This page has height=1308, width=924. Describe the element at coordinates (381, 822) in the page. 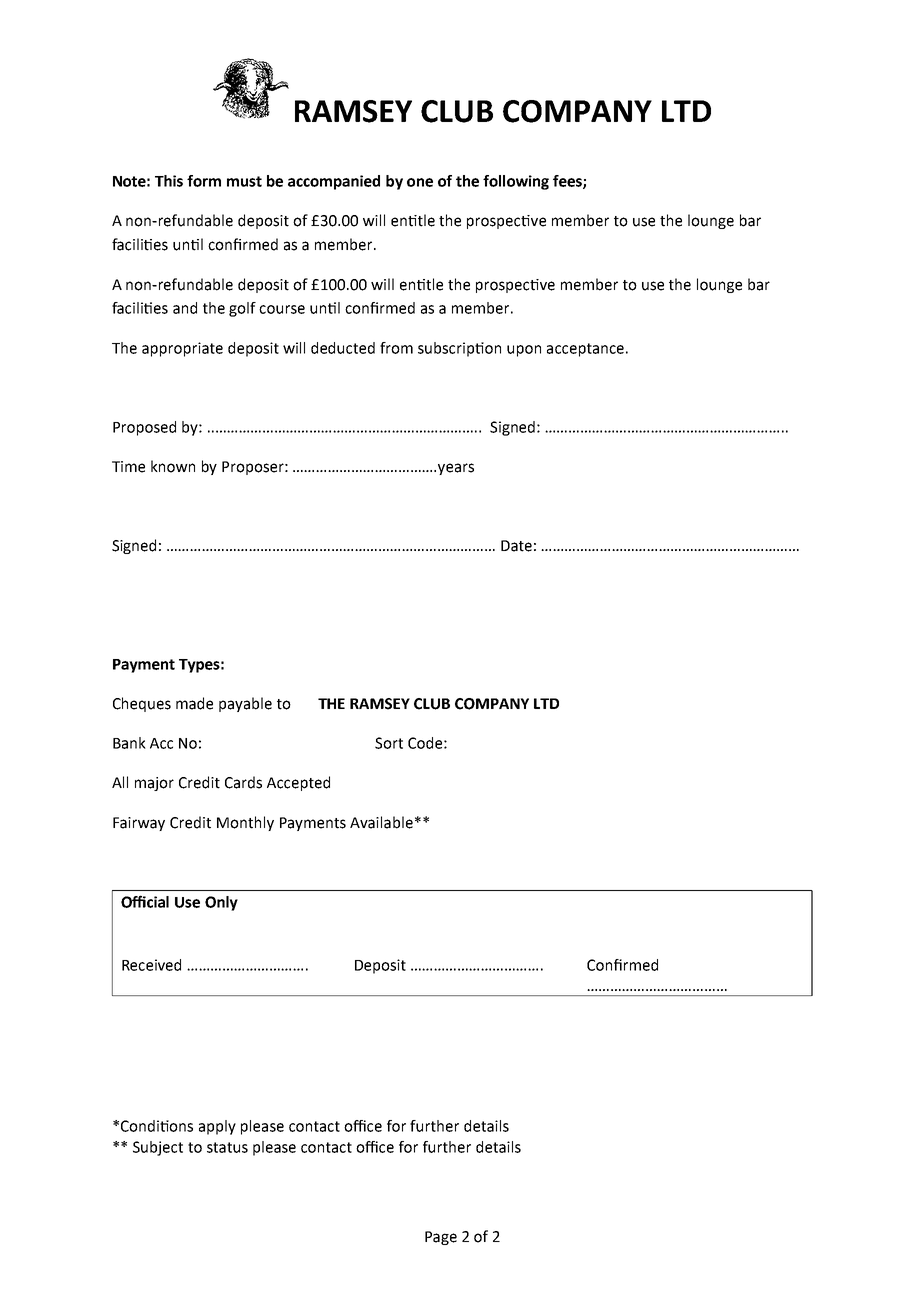

I see `Available` at that location.
